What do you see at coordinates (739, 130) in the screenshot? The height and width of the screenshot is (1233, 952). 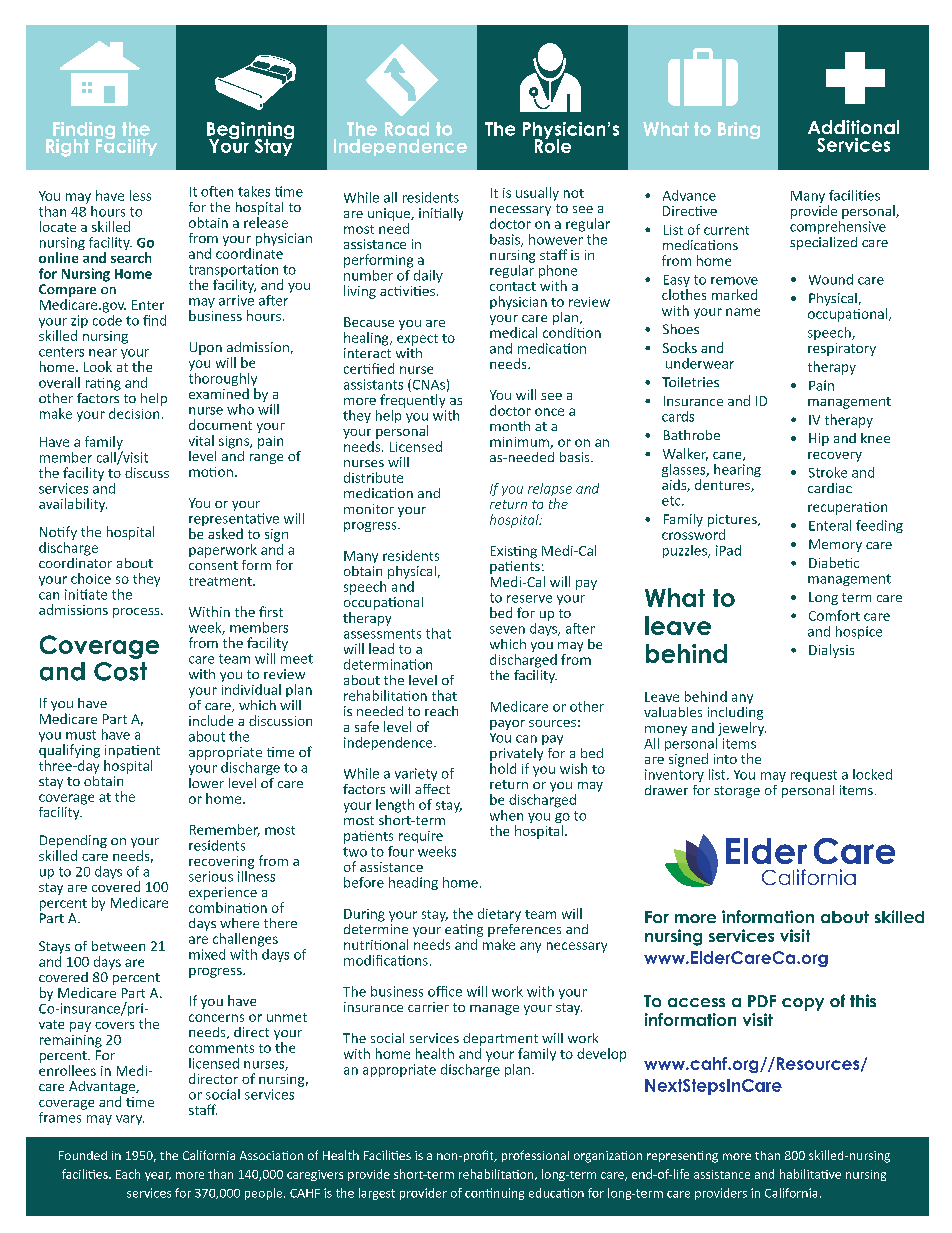 I see `Bring` at bounding box center [739, 130].
